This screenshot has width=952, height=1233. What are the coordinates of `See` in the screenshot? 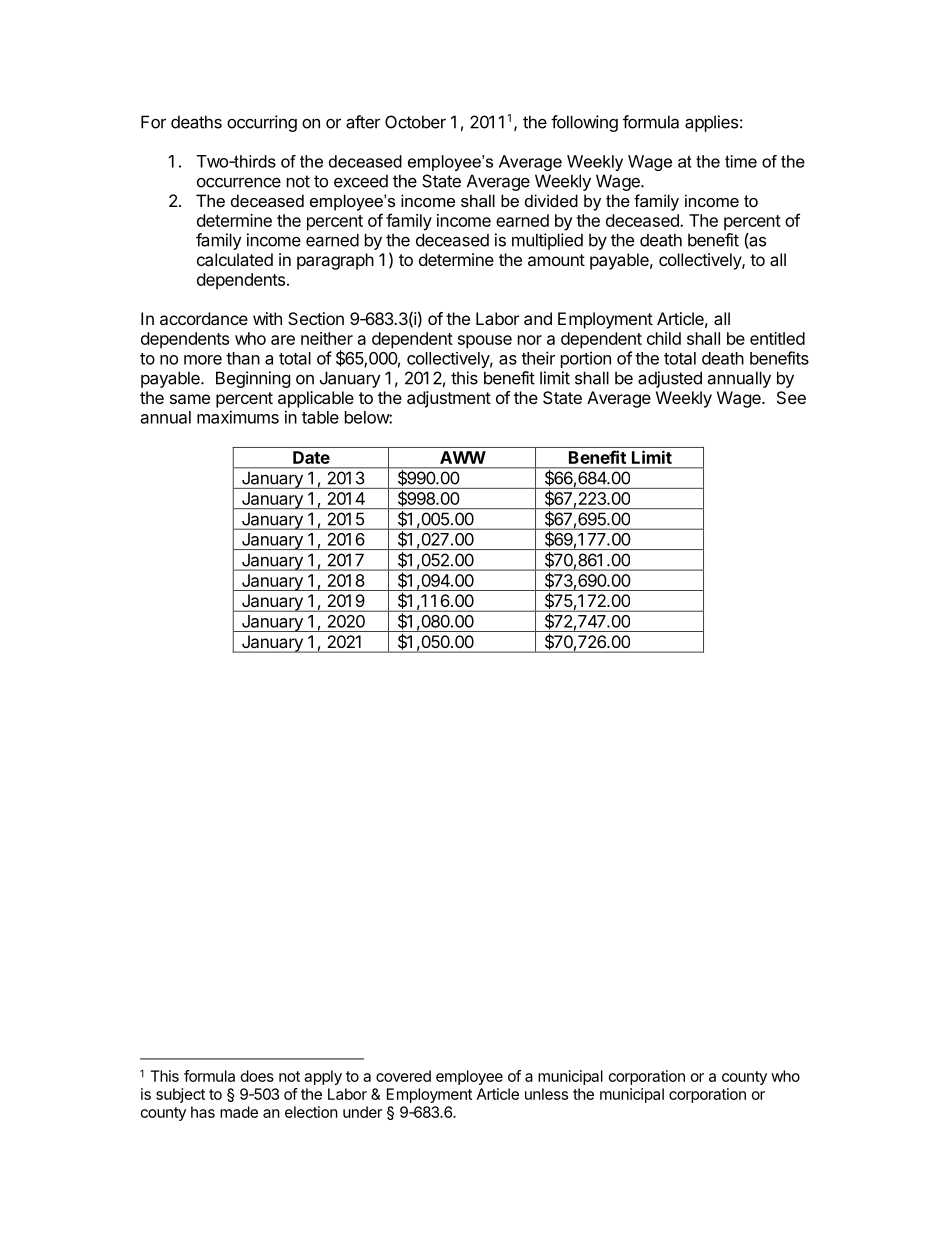 It's located at (791, 397).
